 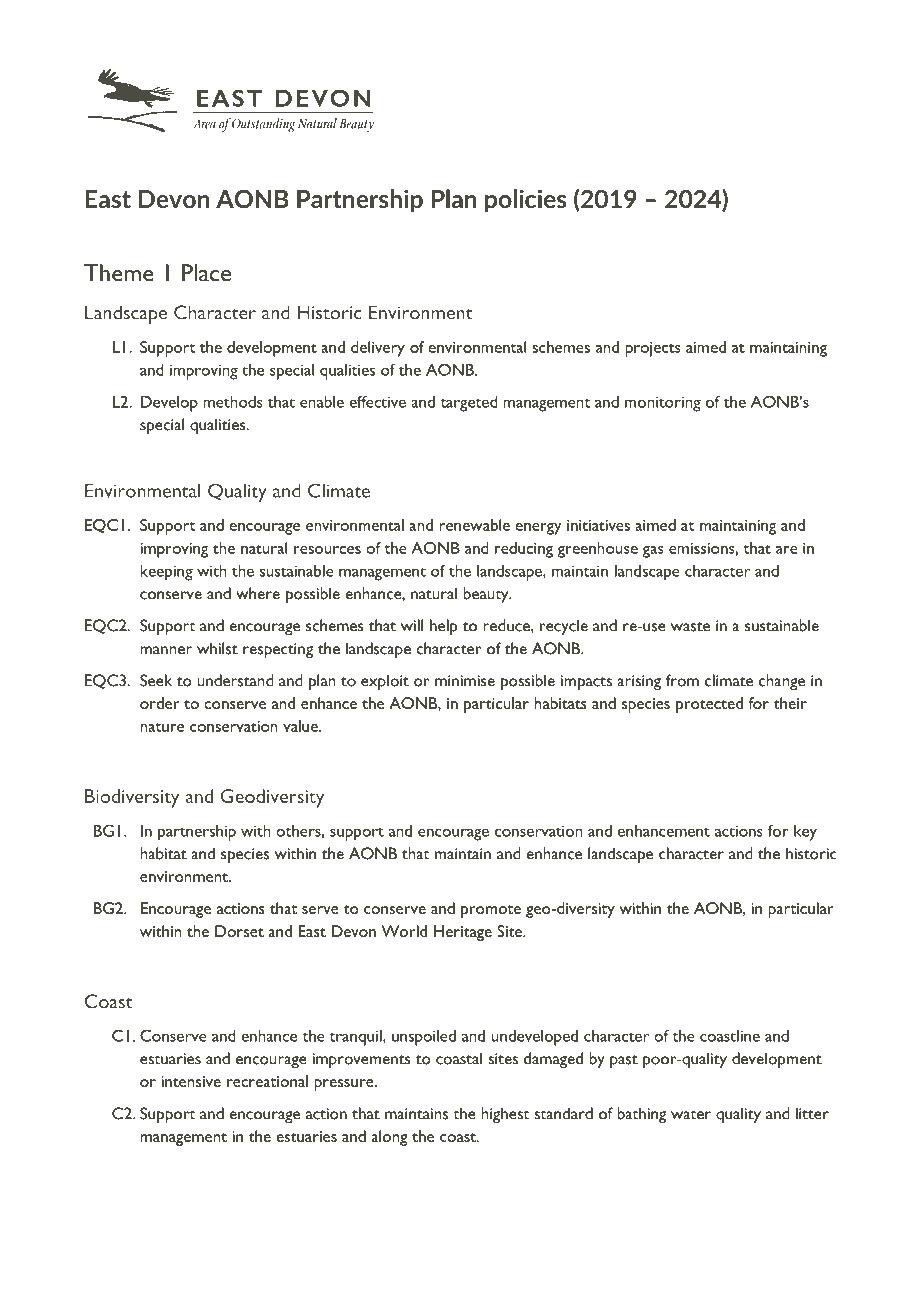 I want to click on highest, so click(x=505, y=1115).
